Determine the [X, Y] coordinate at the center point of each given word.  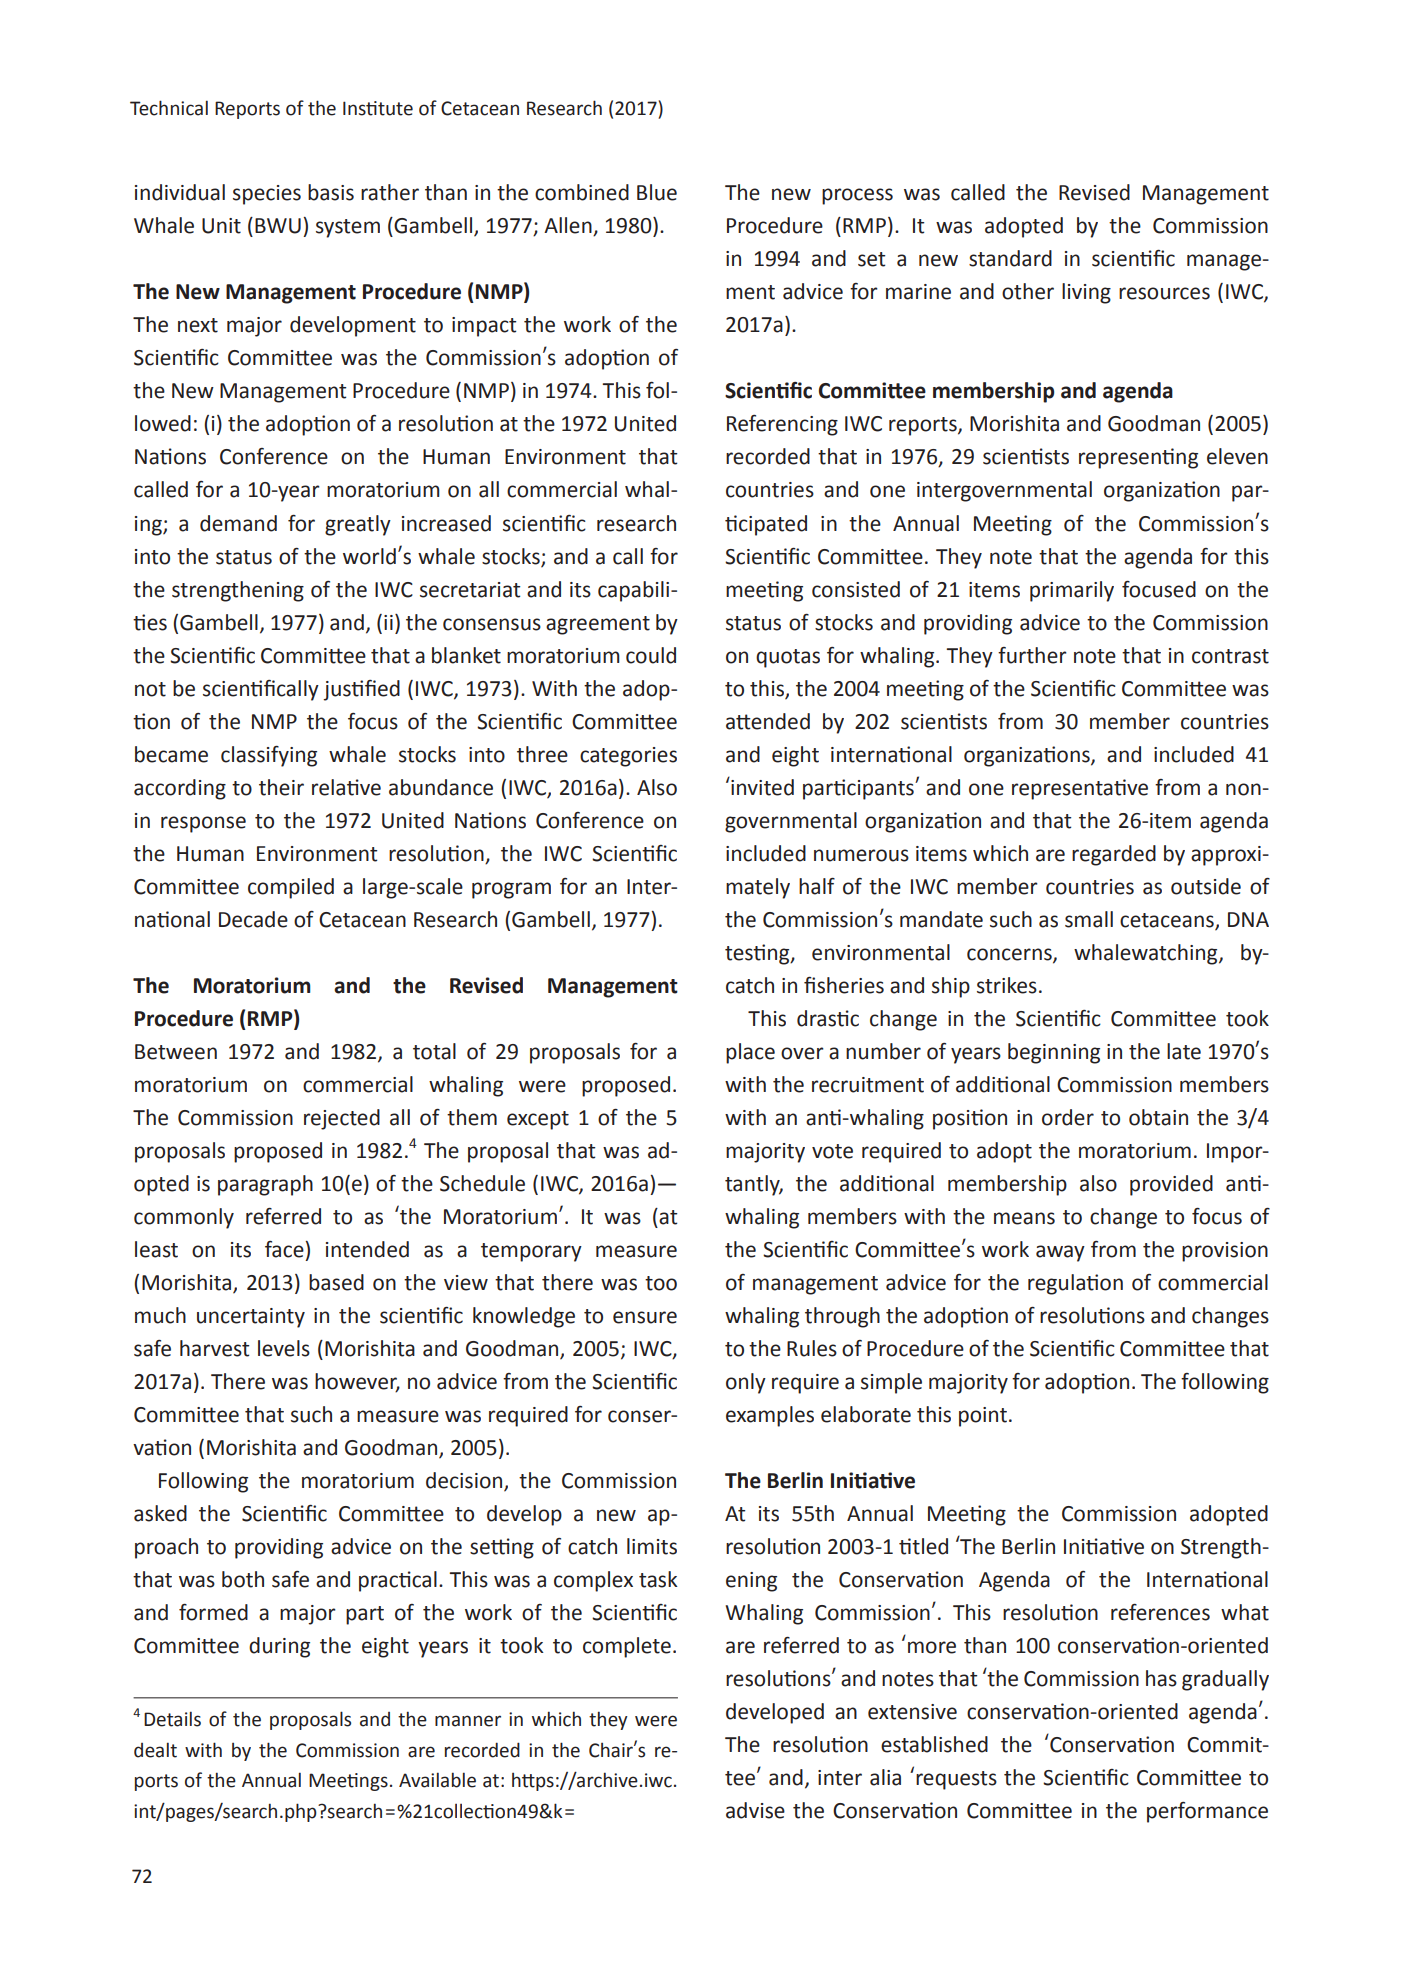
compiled [291, 888]
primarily [1072, 591]
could [651, 655]
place [750, 1053]
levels [284, 1348]
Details [172, 1719]
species [267, 195]
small [1089, 919]
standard [1010, 258]
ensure [645, 1317]
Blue [657, 192]
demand [238, 523]
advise [755, 1810]
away [1060, 1253]
